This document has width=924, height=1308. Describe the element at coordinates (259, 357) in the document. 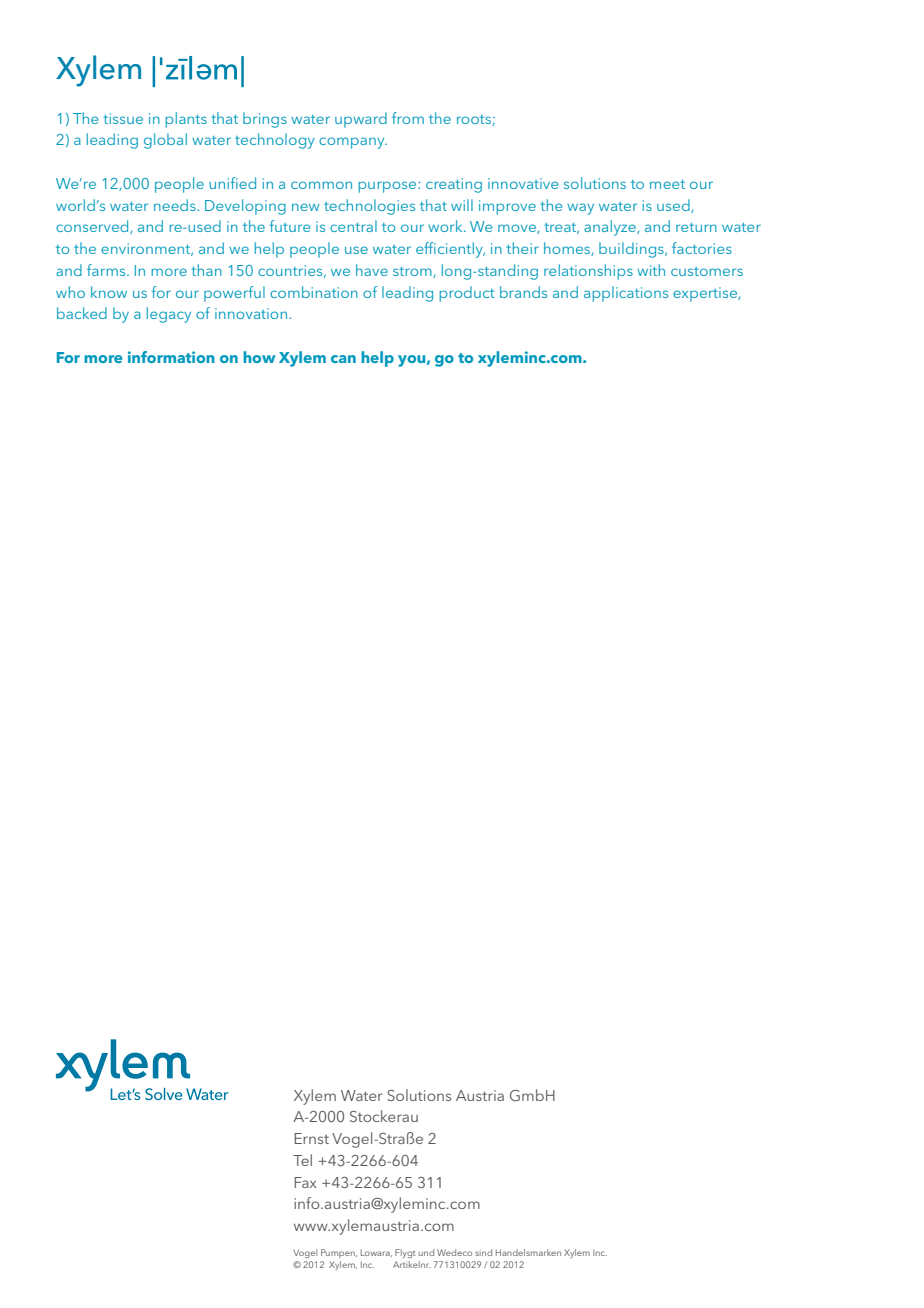

I see `how` at that location.
